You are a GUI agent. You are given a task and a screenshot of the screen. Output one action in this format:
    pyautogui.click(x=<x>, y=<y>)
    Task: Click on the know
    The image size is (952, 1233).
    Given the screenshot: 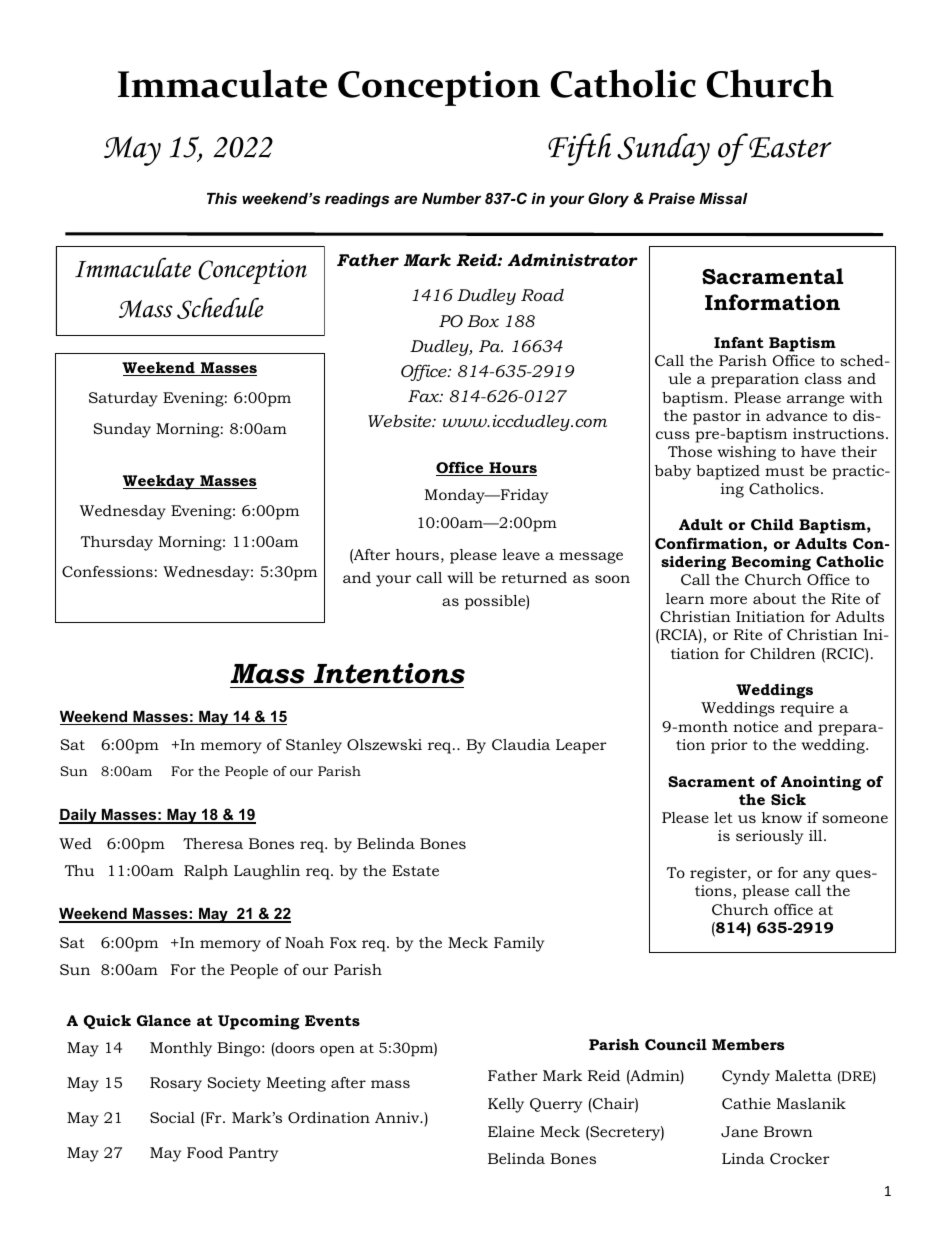 What is the action you would take?
    pyautogui.click(x=781, y=817)
